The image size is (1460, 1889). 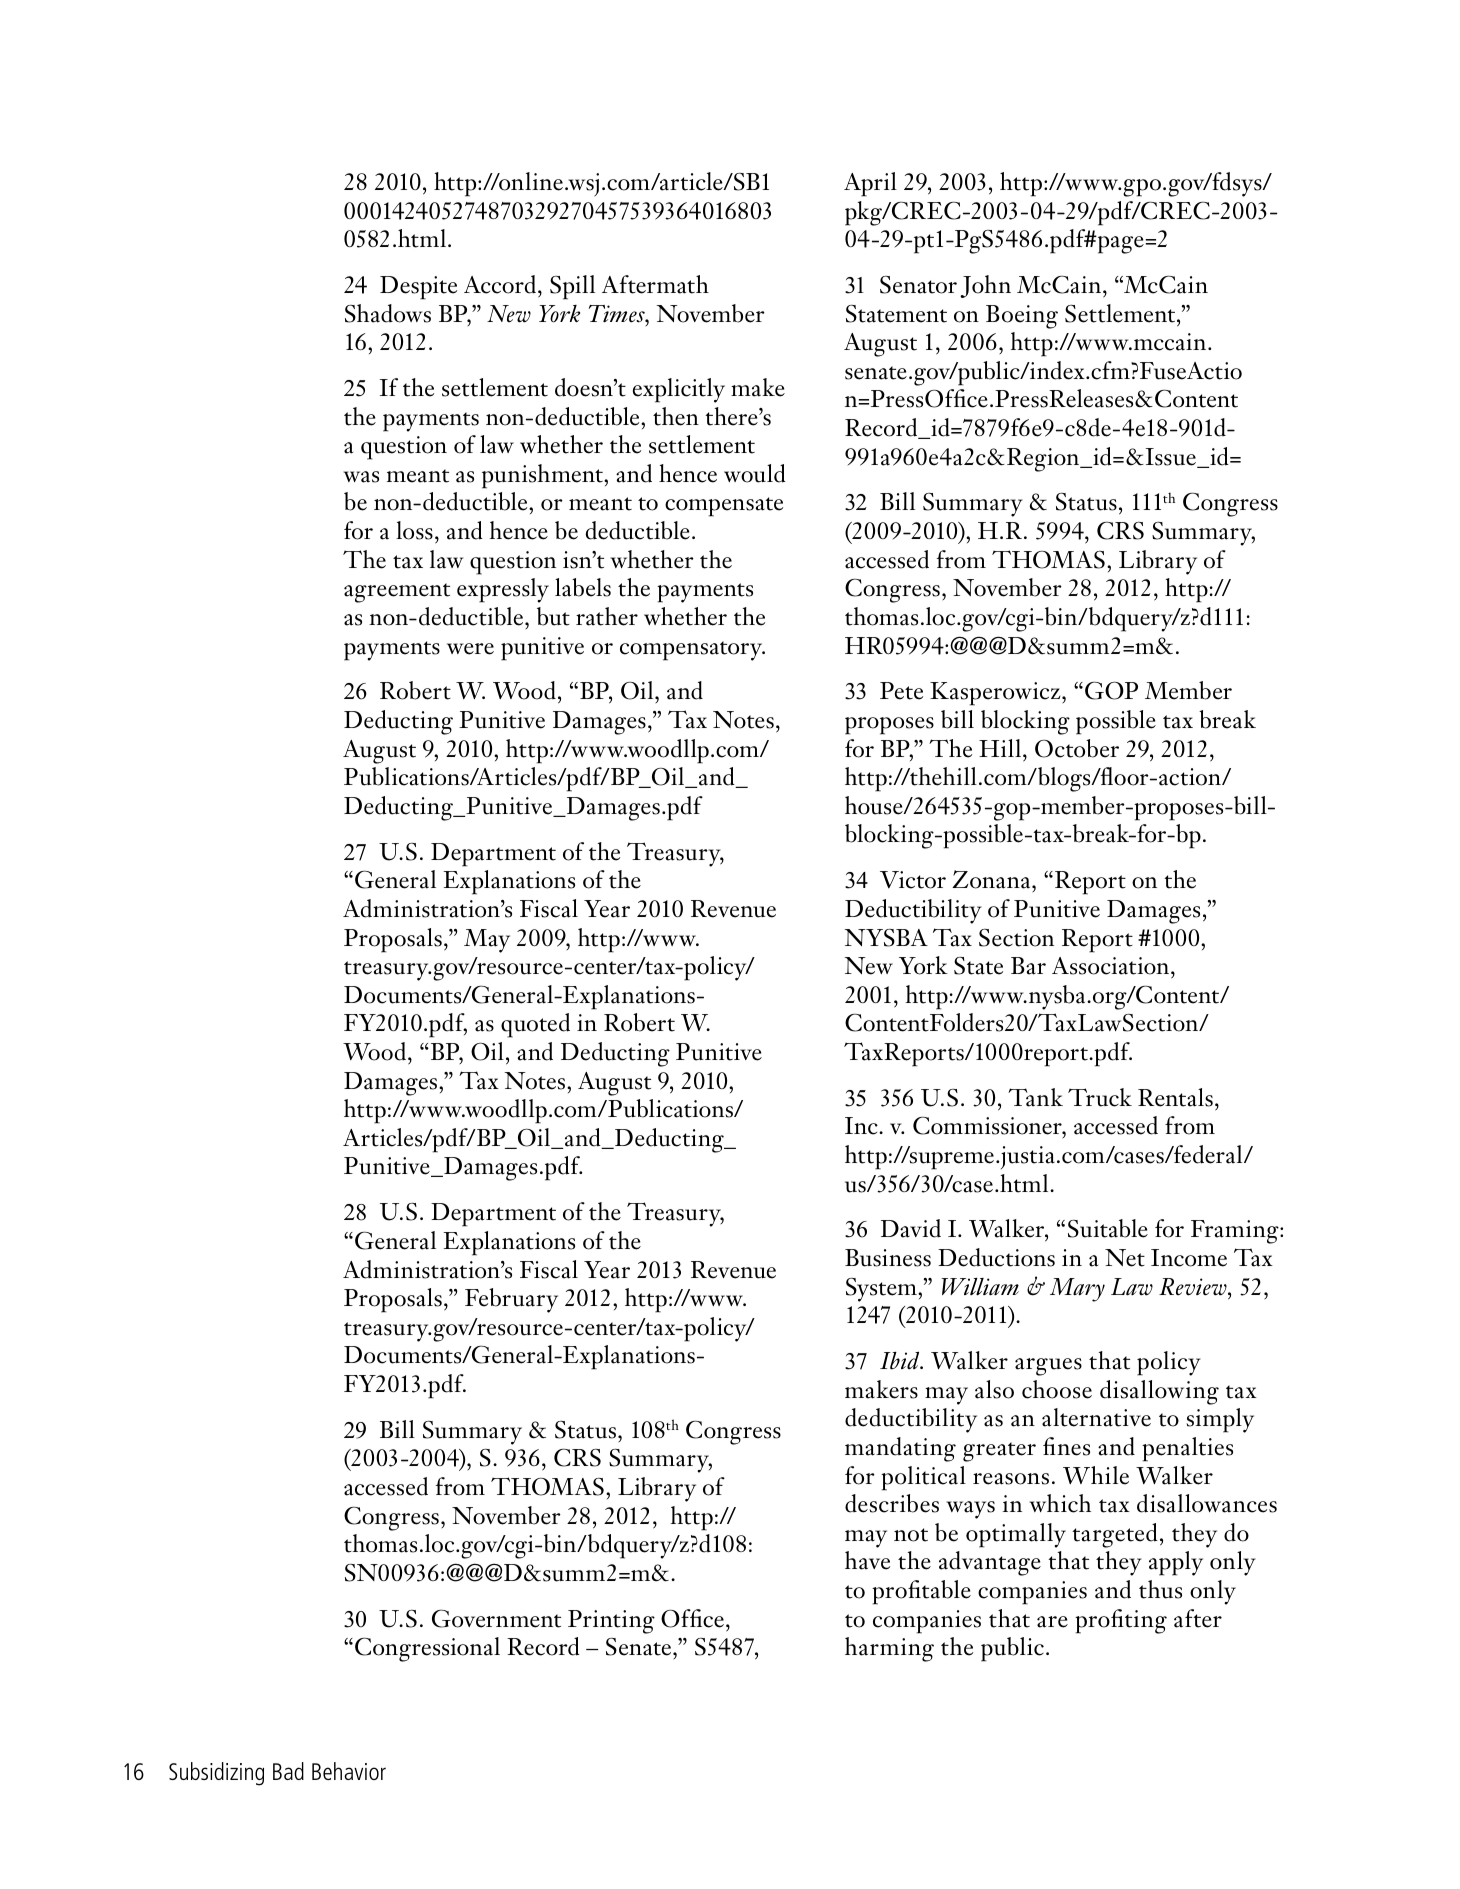 I want to click on argues, so click(x=1048, y=1367).
